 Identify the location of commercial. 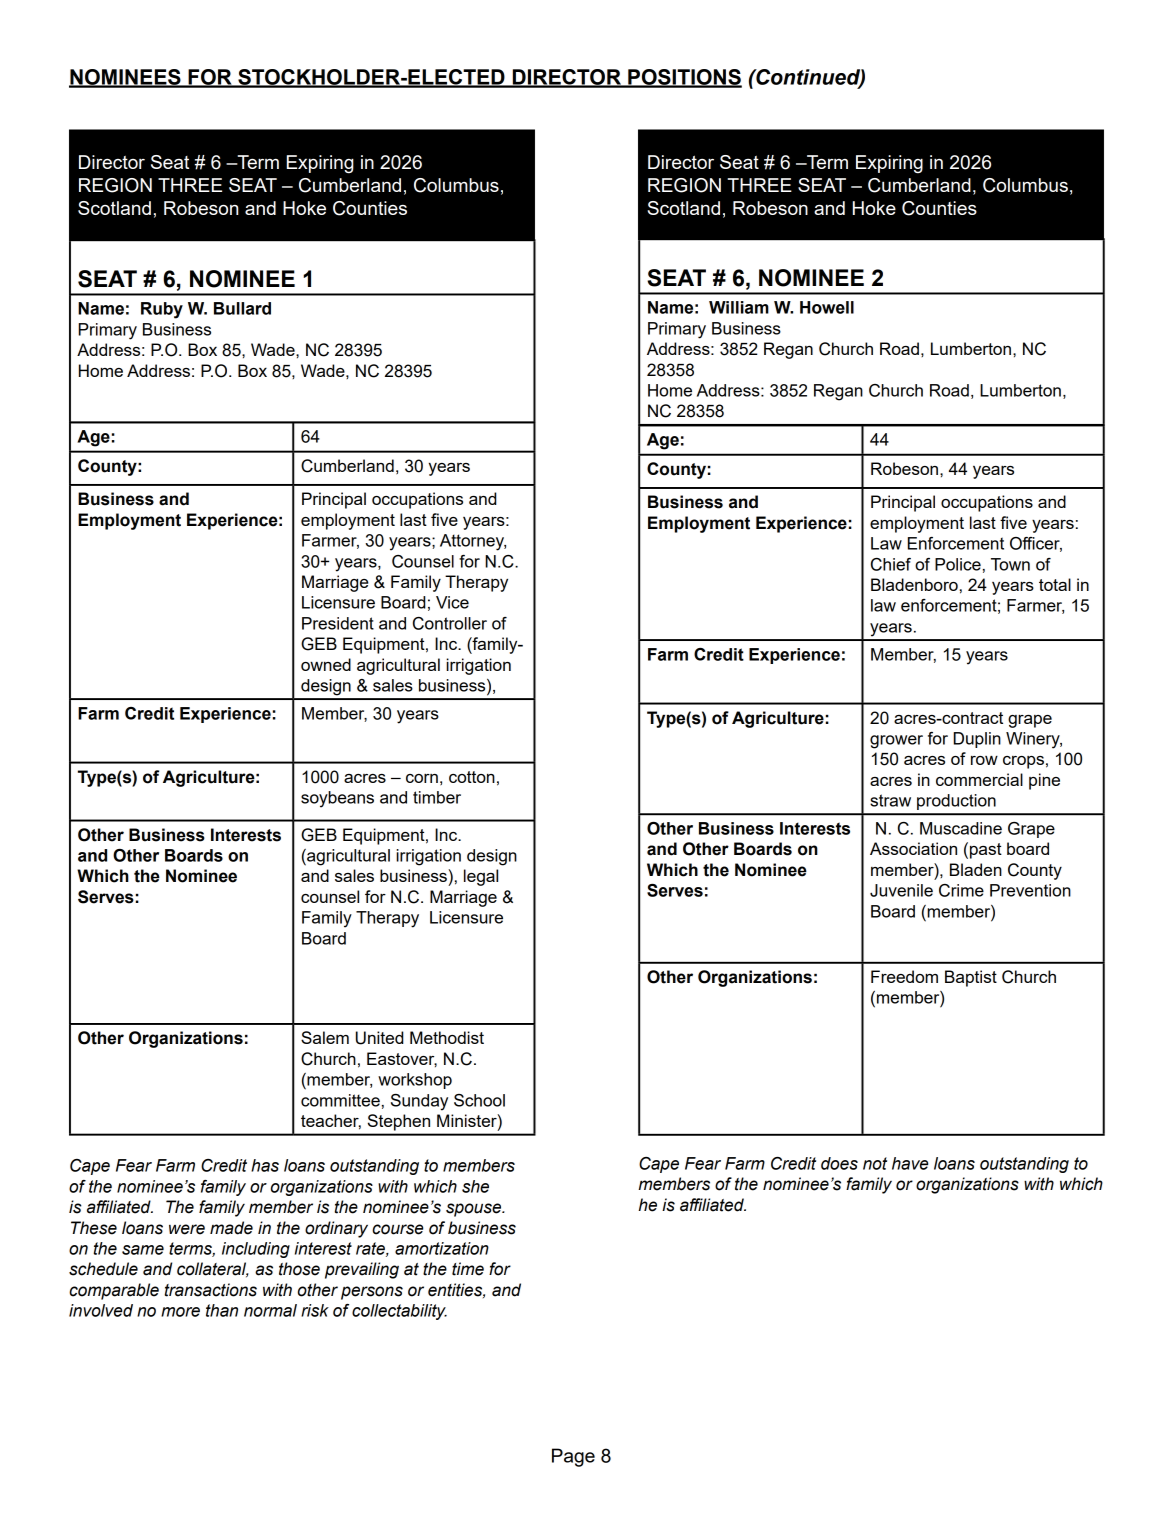
(979, 779).
